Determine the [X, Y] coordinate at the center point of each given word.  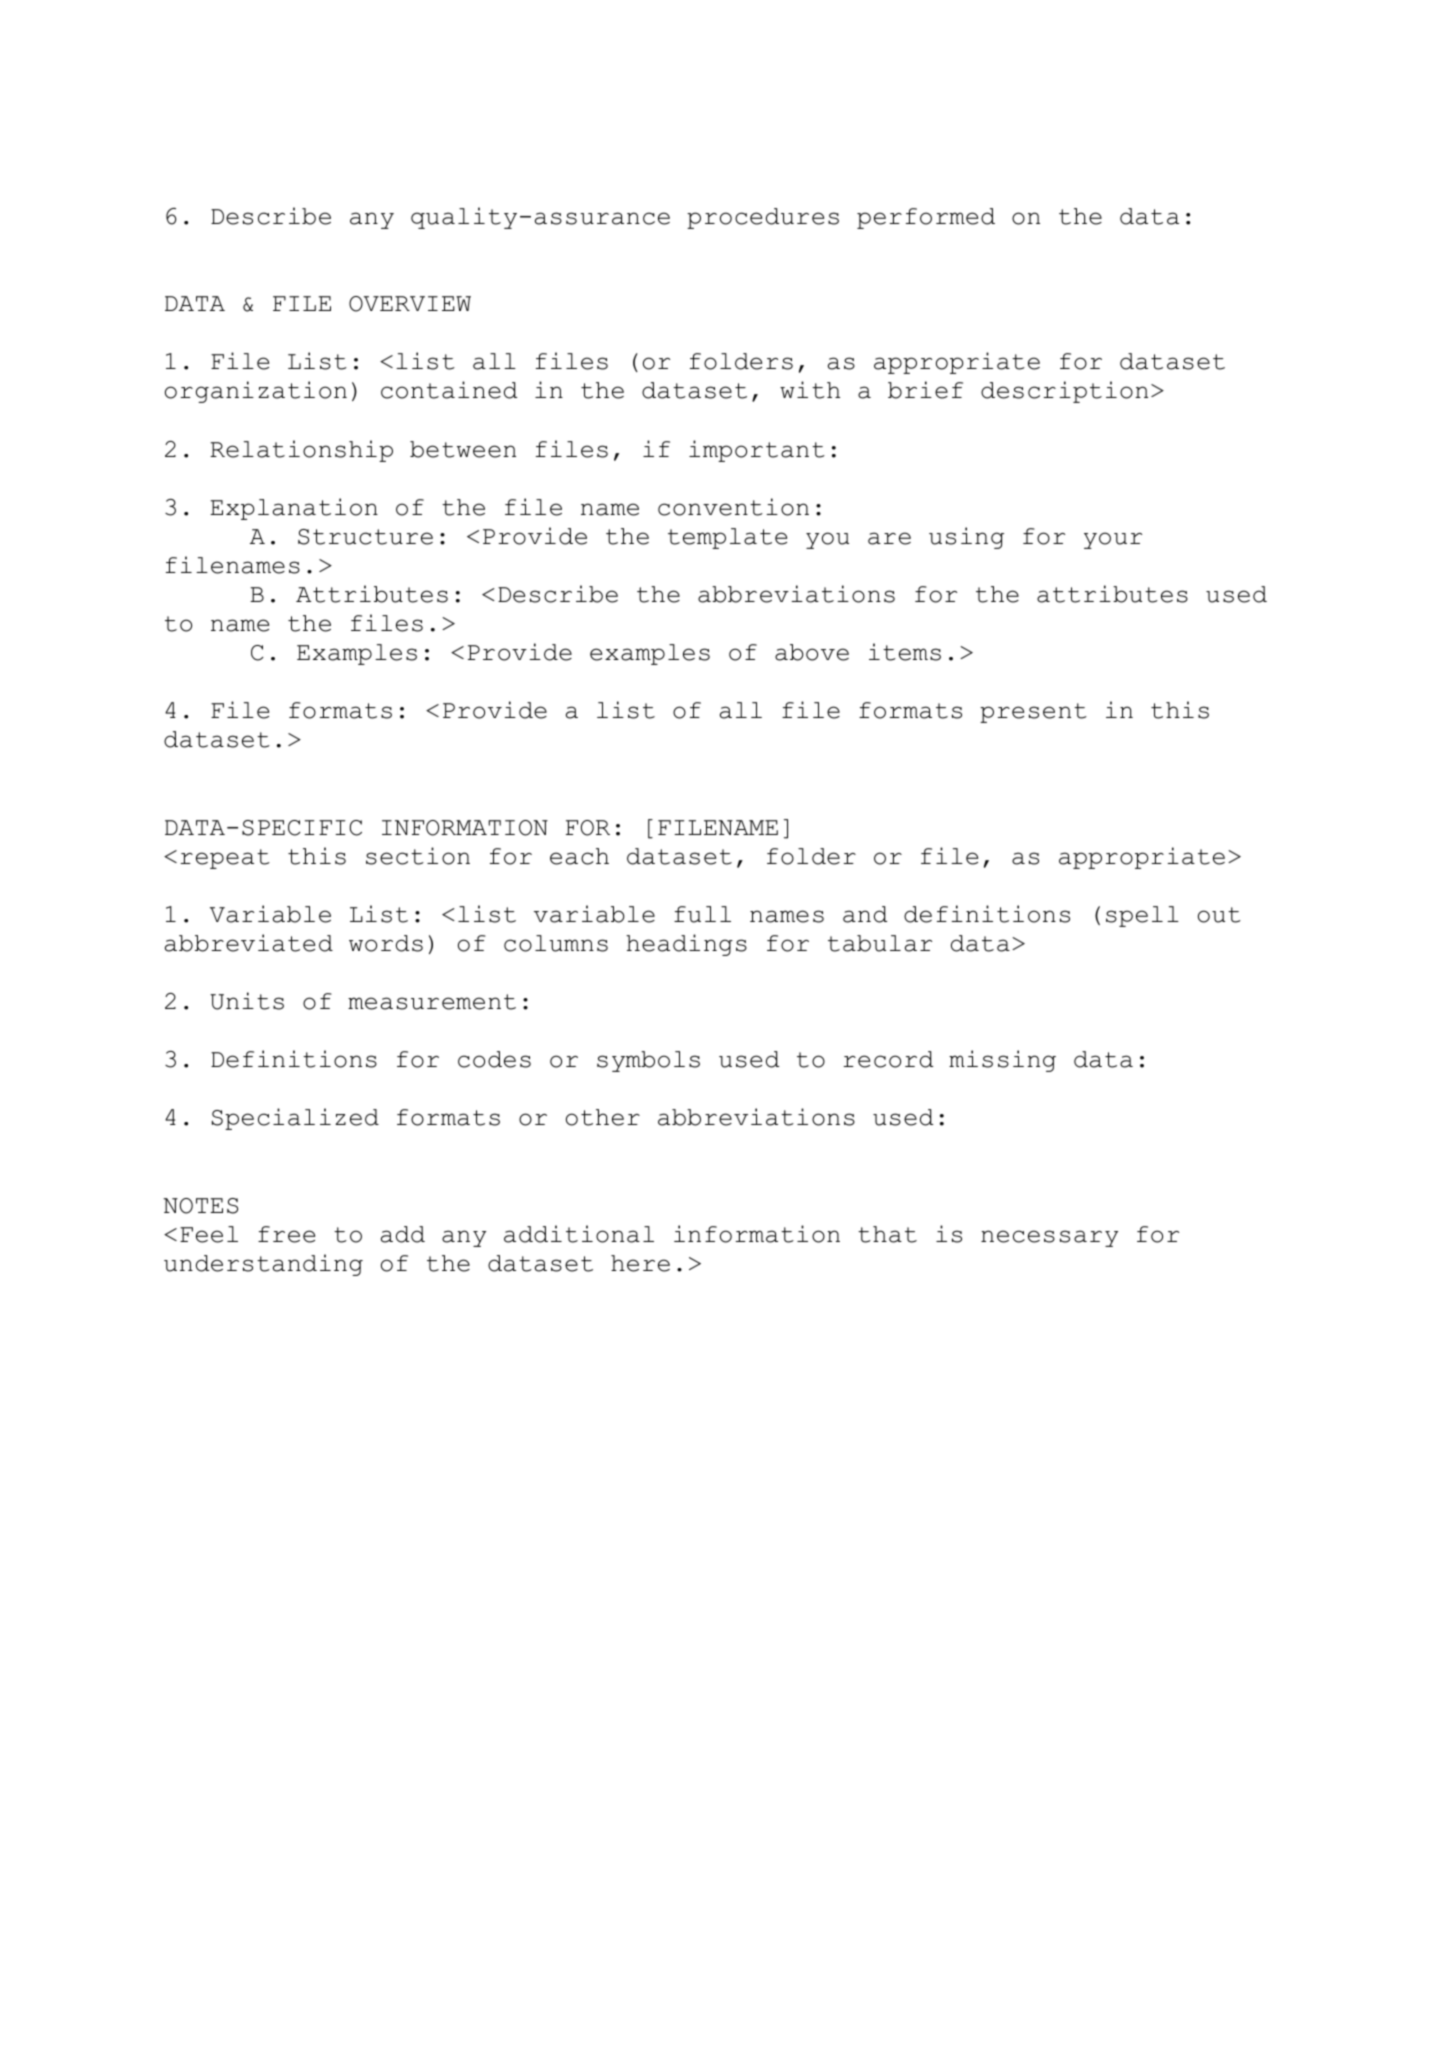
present [1033, 713]
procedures [763, 218]
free [286, 1234]
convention [733, 507]
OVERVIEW [410, 304]
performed [926, 218]
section [418, 856]
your [1113, 540]
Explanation [294, 509]
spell [1142, 916]
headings [686, 945]
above [812, 652]
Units [247, 1001]
